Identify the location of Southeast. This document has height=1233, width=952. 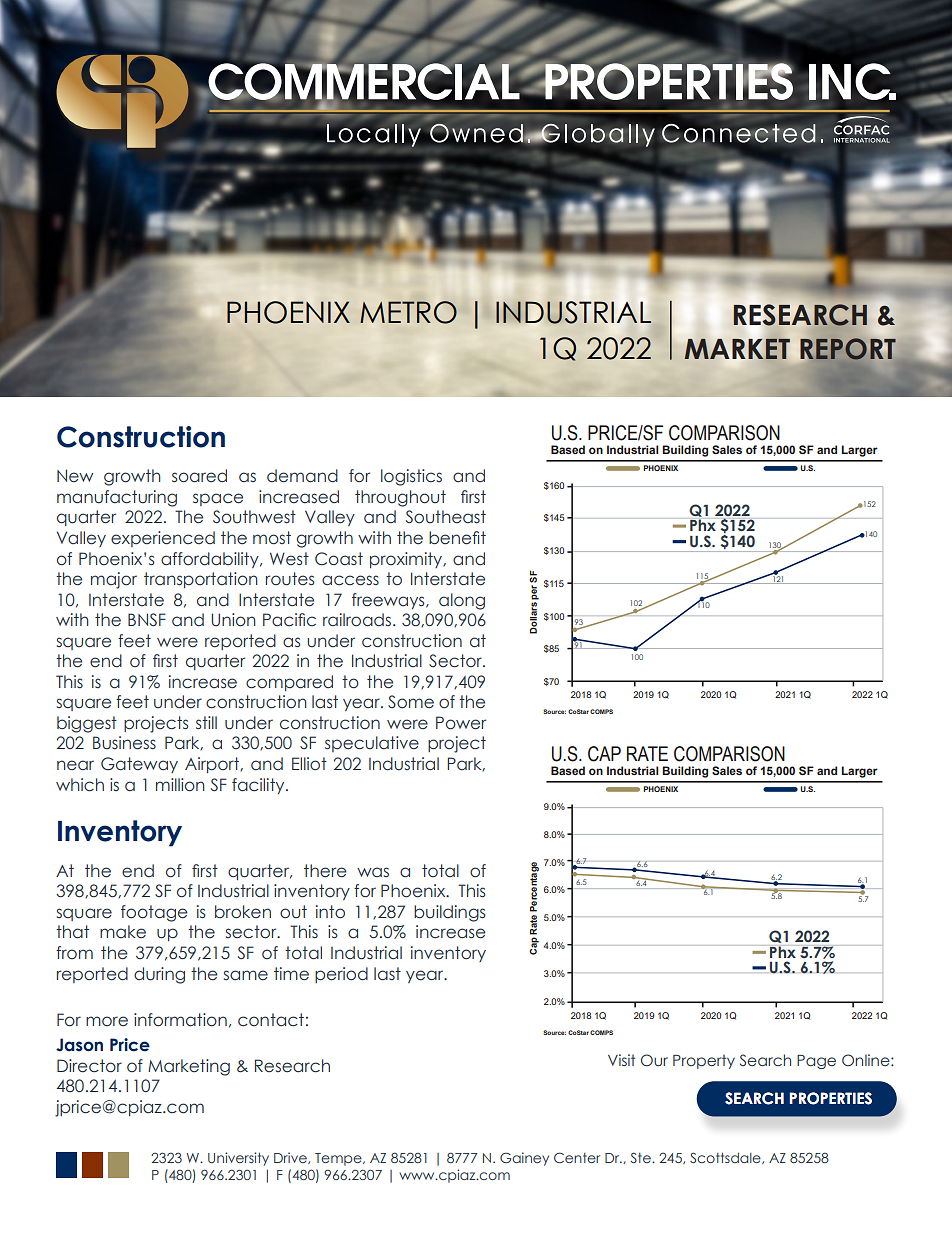
(446, 517).
